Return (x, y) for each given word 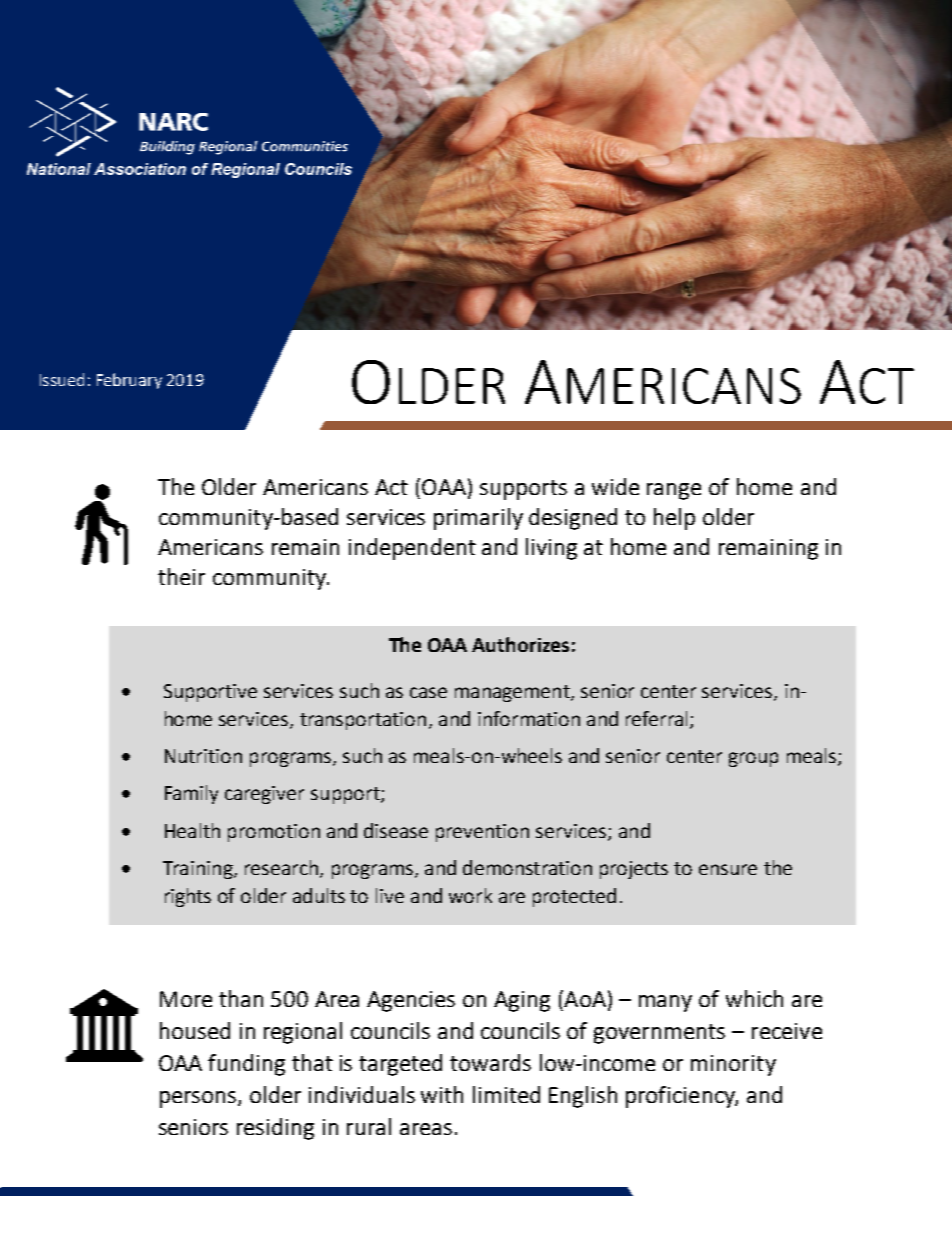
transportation (363, 721)
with (442, 1094)
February (129, 381)
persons (199, 1099)
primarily (478, 519)
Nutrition (203, 756)
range (674, 491)
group (753, 759)
